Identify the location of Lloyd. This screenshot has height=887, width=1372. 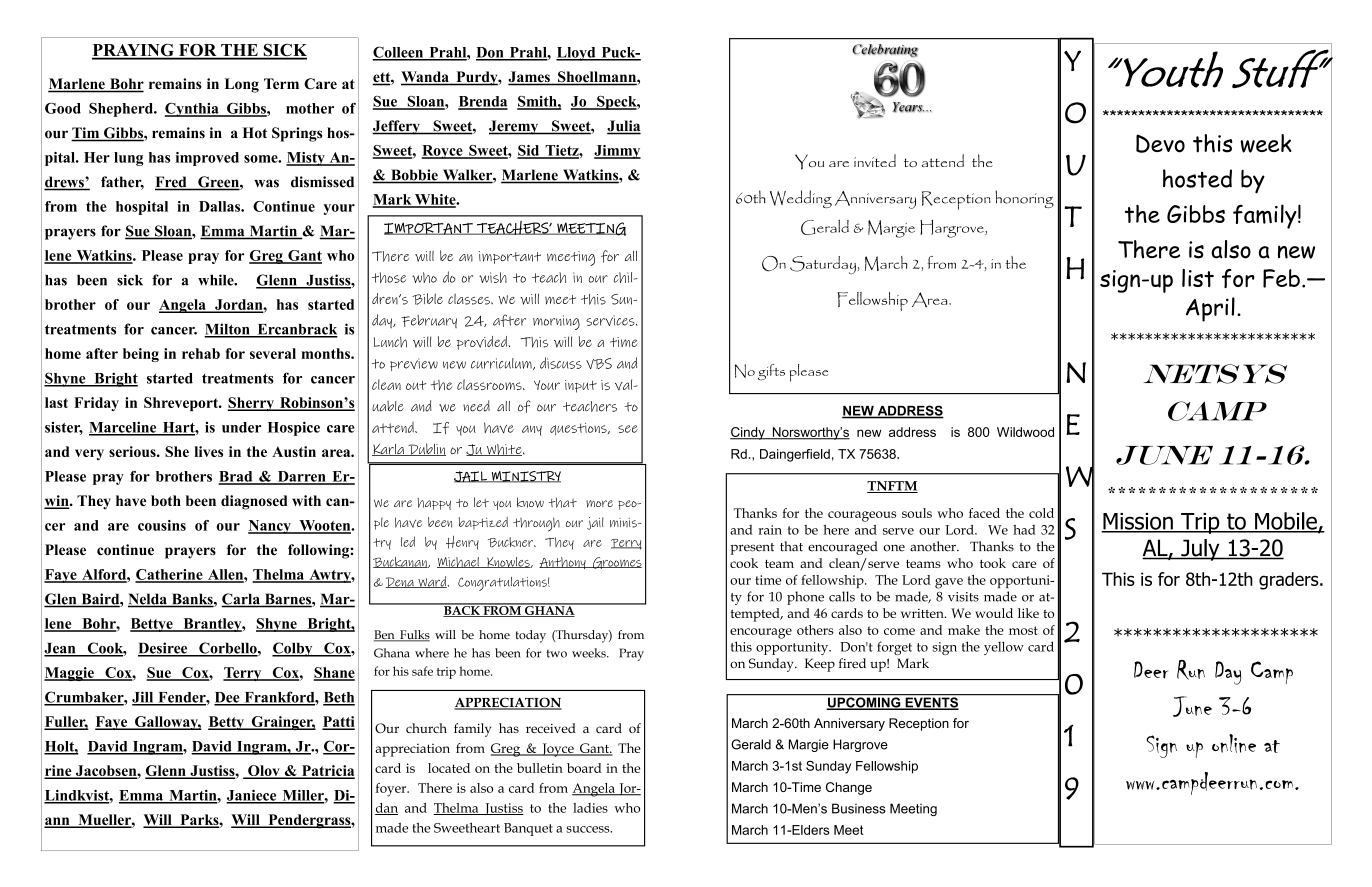
(577, 54).
